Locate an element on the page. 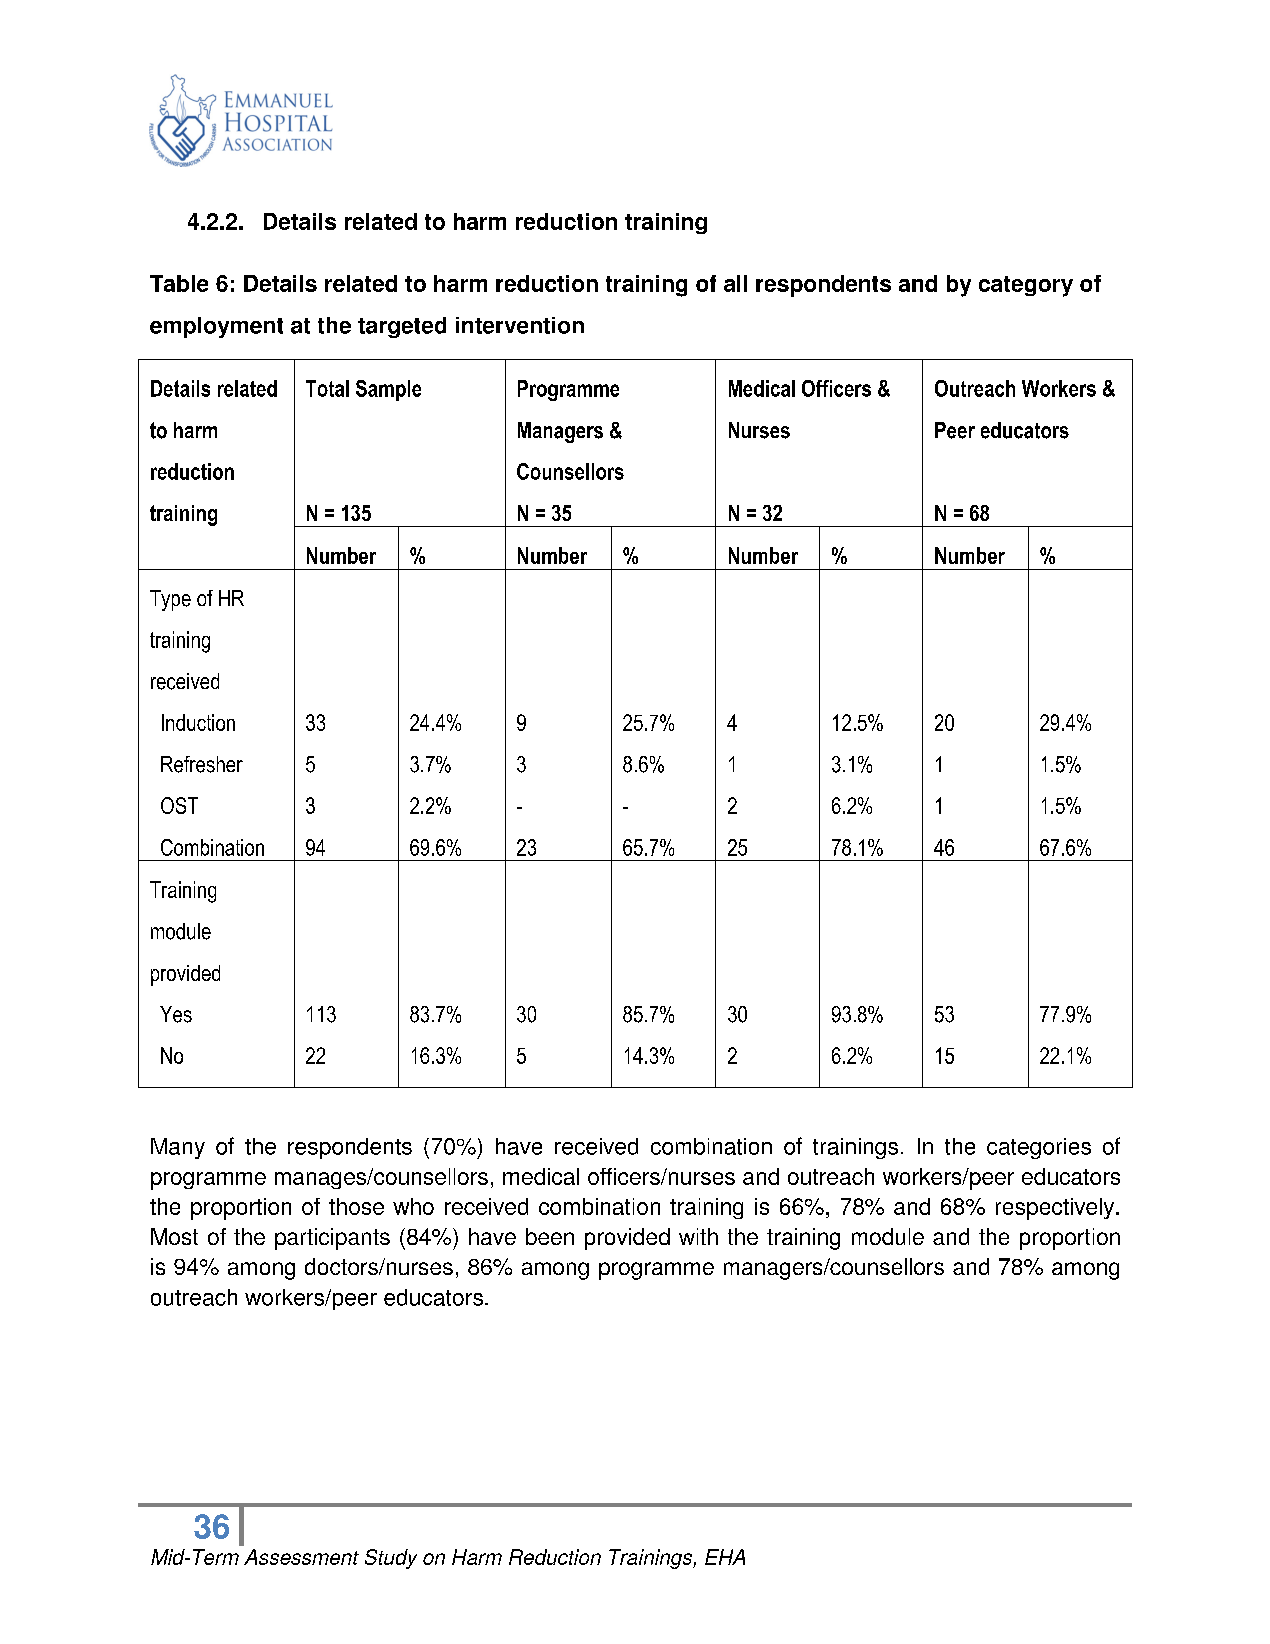 This page has width=1270, height=1644. categories is located at coordinates (1039, 1148).
